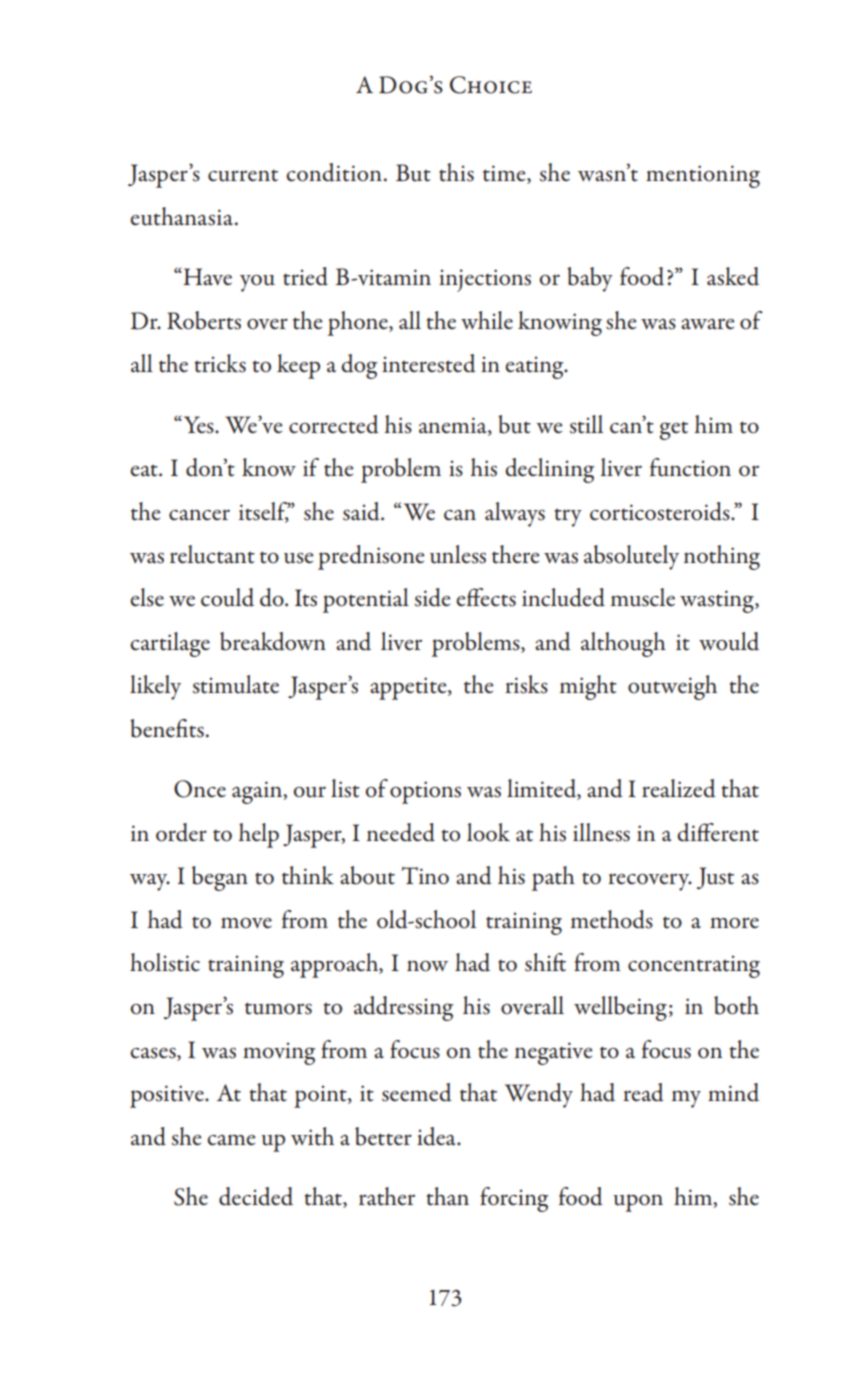 The height and width of the page is (1389, 868). What do you see at coordinates (703, 176) in the page?
I see `mentioning` at bounding box center [703, 176].
